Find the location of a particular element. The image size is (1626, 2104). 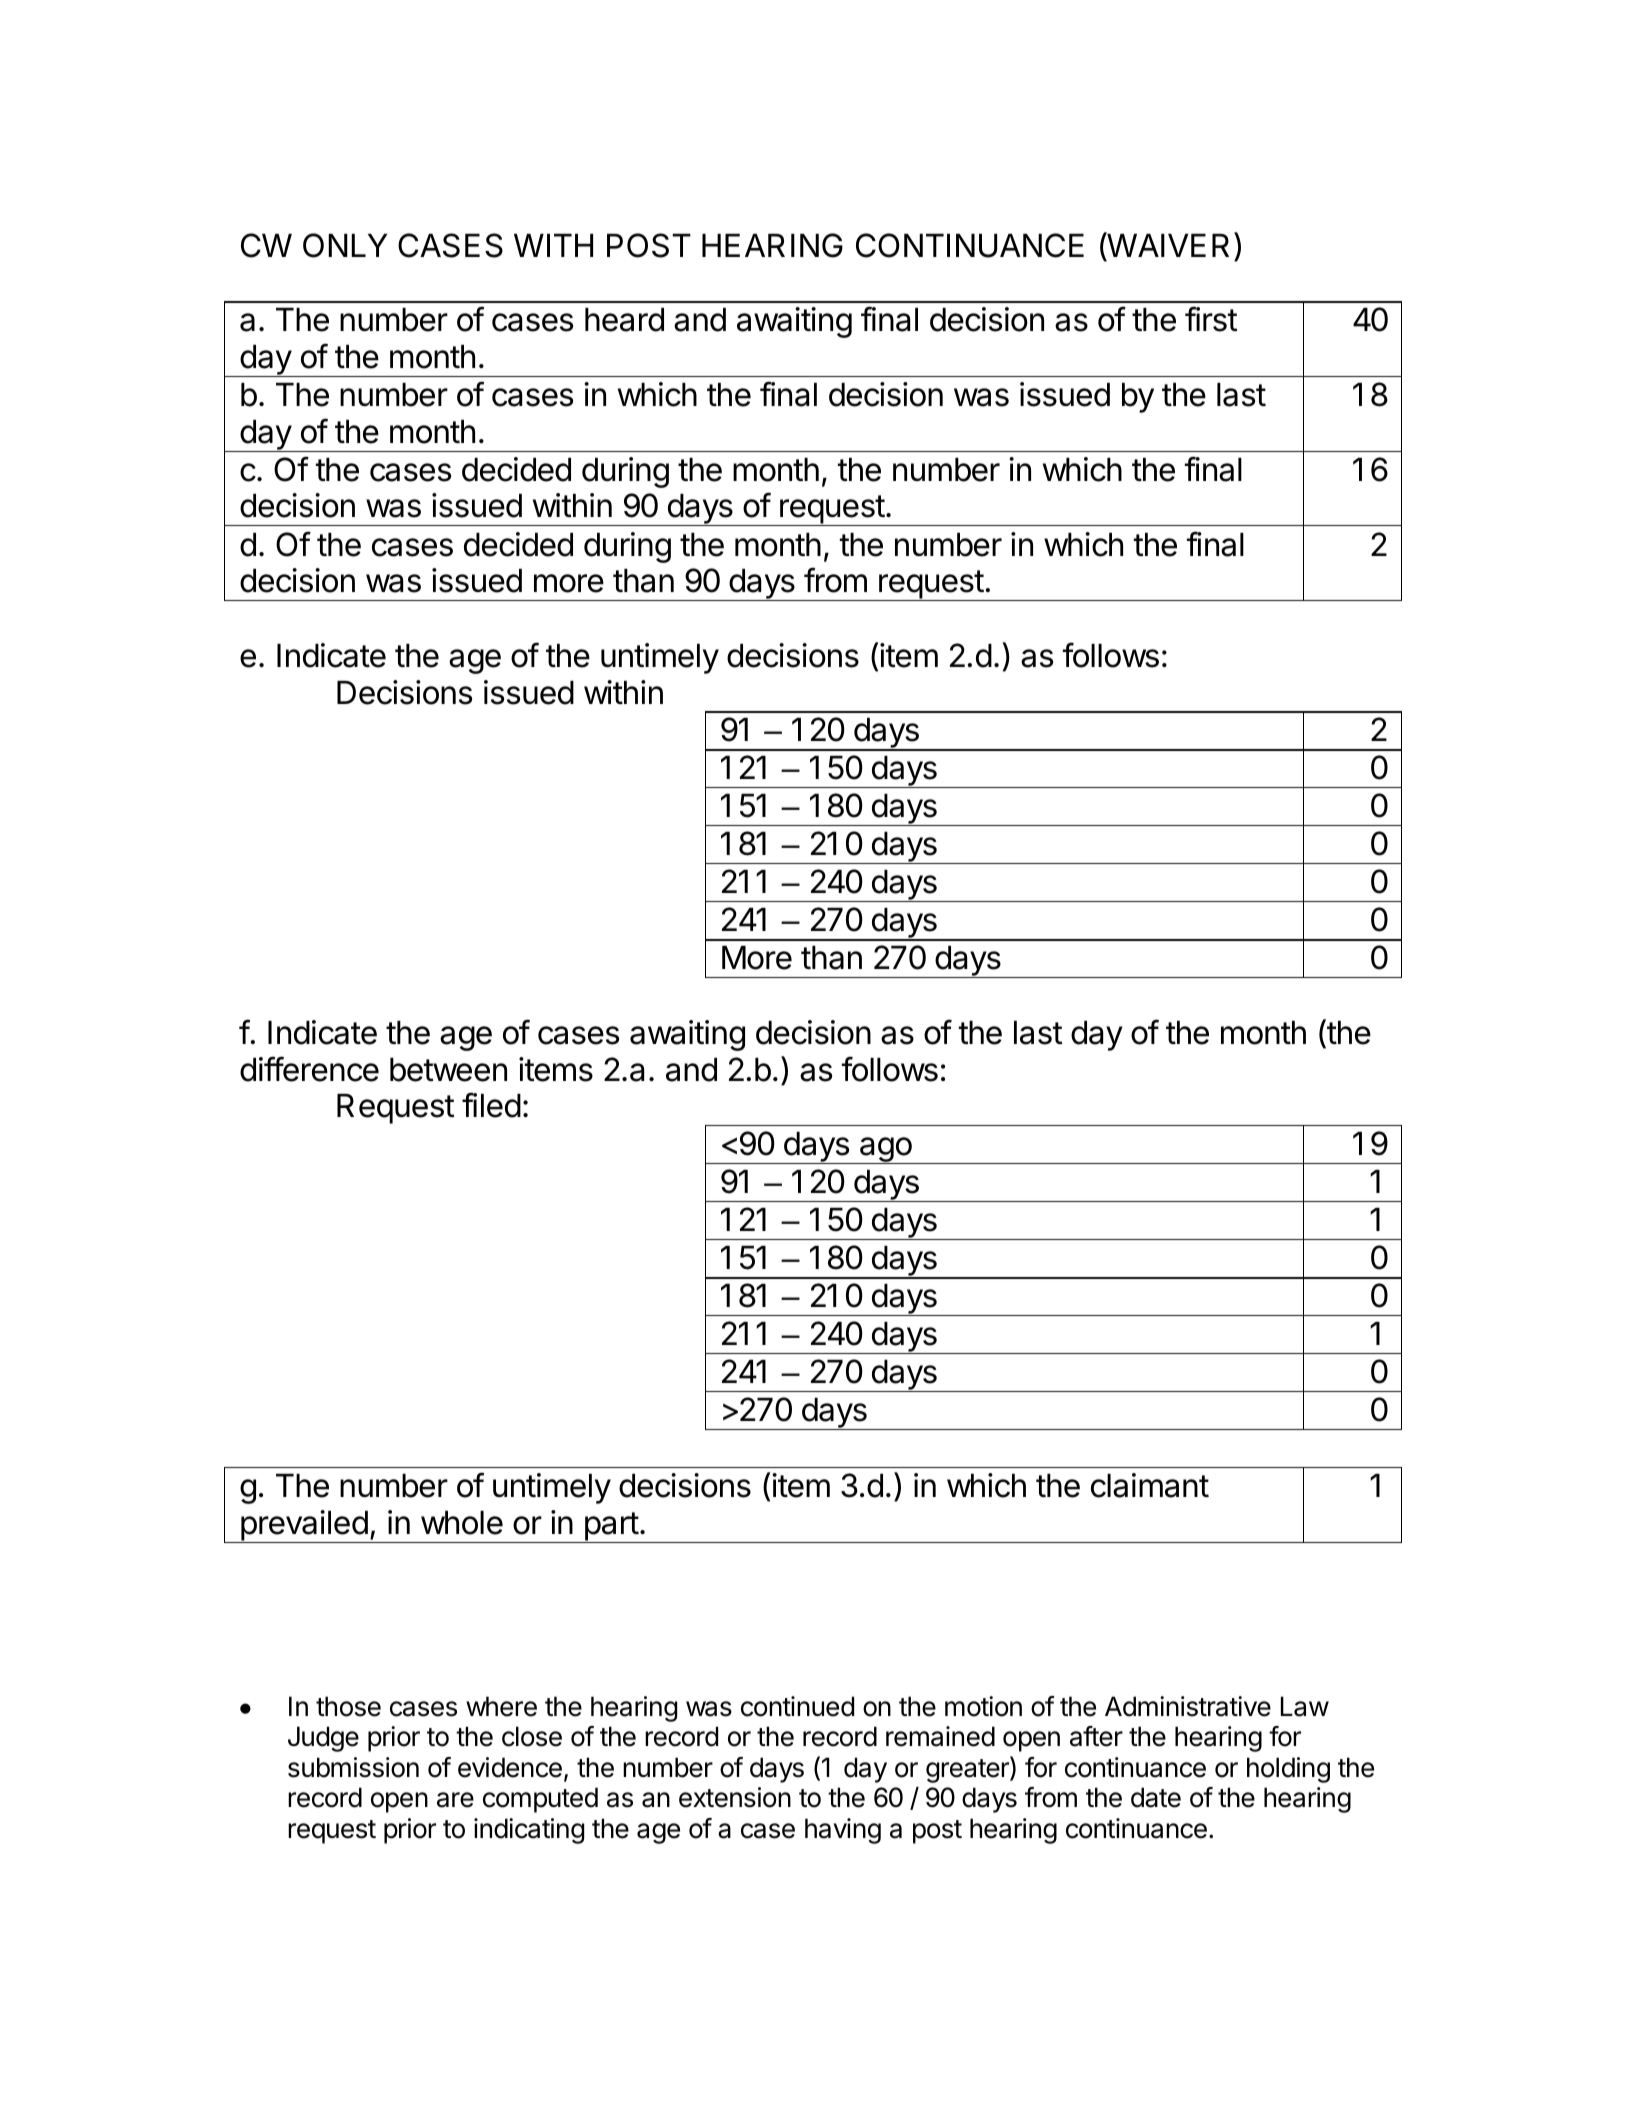

whole is located at coordinates (462, 1523).
